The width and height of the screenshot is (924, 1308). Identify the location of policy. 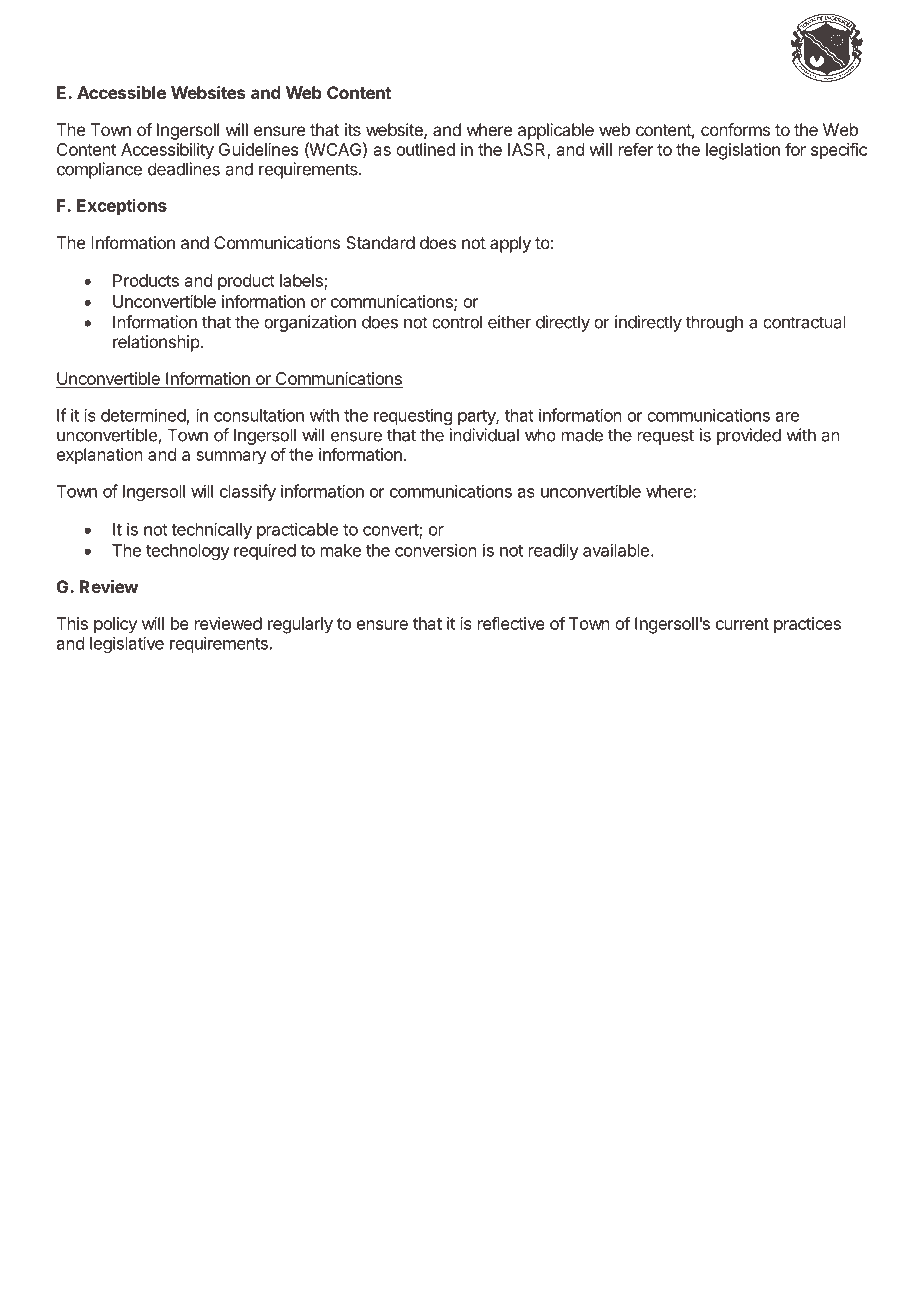
(115, 625).
